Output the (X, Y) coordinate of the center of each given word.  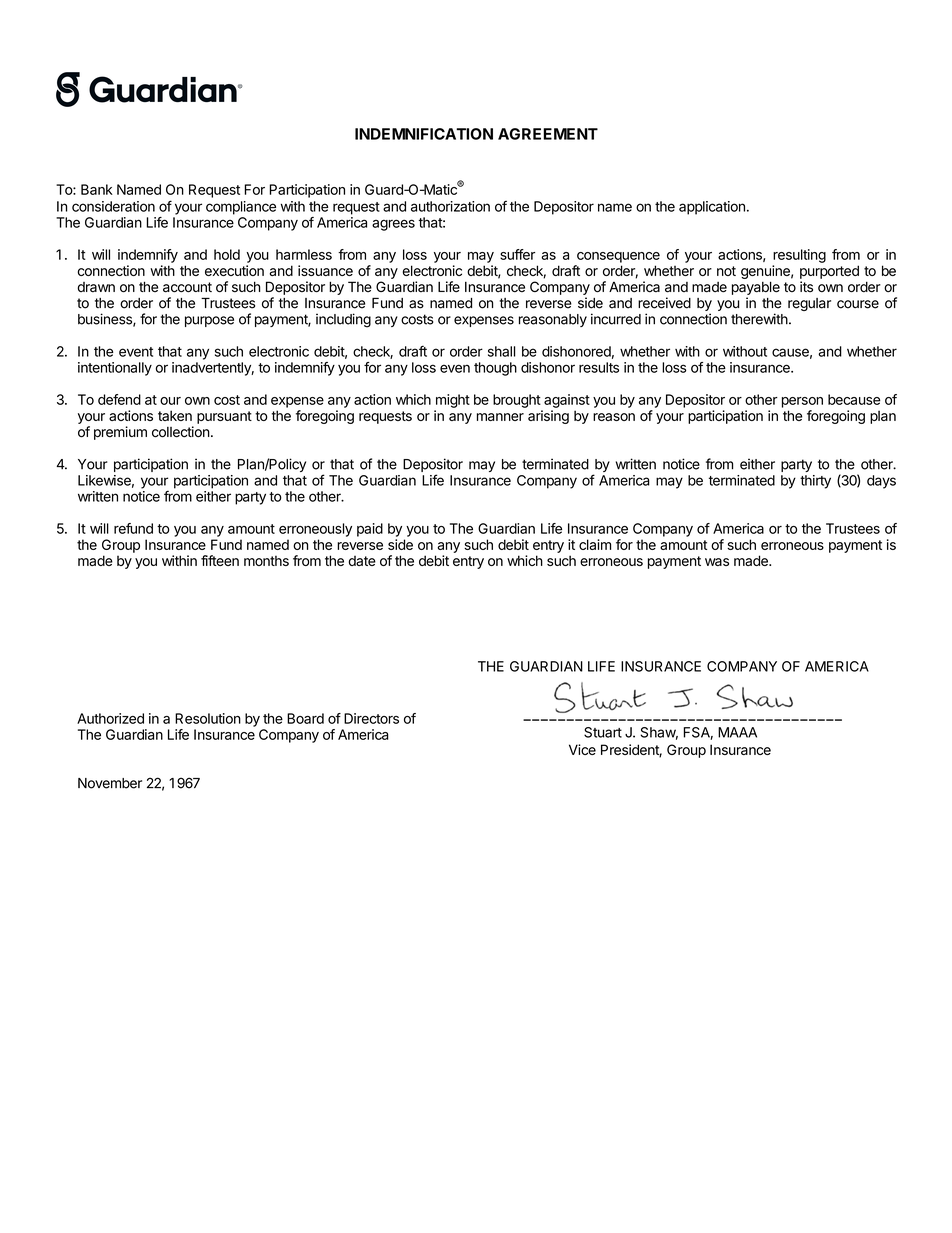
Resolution (208, 718)
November (110, 783)
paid (370, 530)
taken (175, 415)
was (717, 562)
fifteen (220, 560)
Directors (371, 718)
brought (517, 401)
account (187, 287)
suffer (517, 254)
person (802, 402)
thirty (815, 482)
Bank (97, 189)
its (806, 287)
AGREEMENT (548, 134)
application (712, 208)
